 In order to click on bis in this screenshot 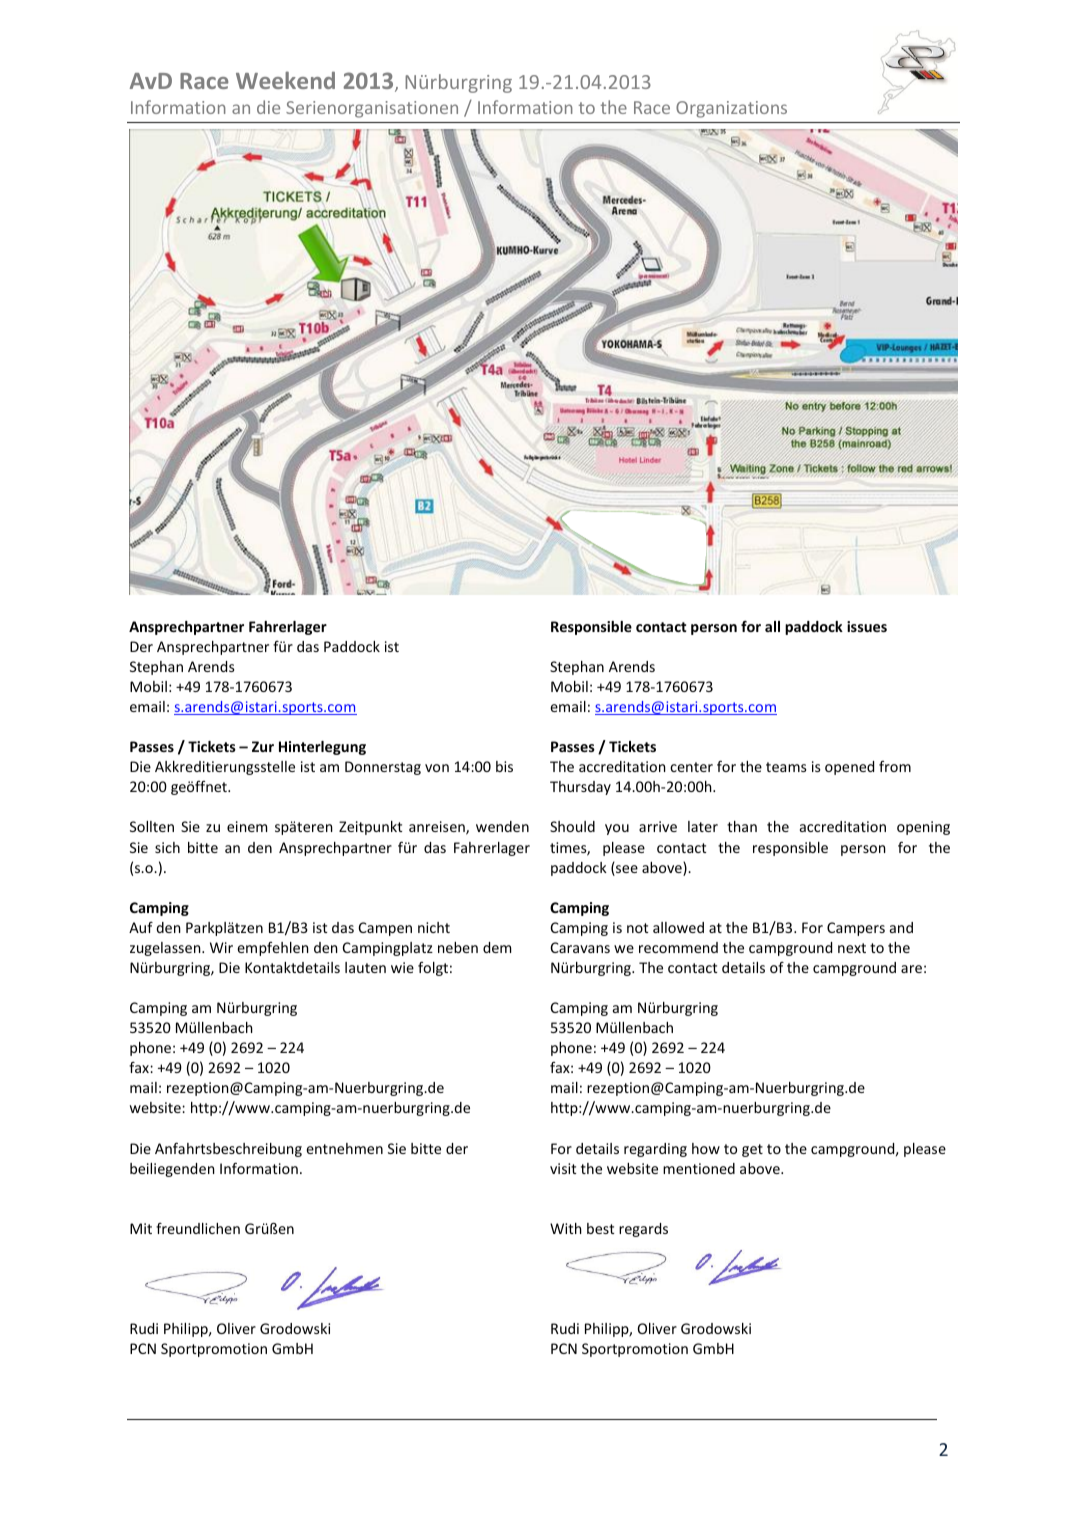, I will do `click(504, 766)`.
